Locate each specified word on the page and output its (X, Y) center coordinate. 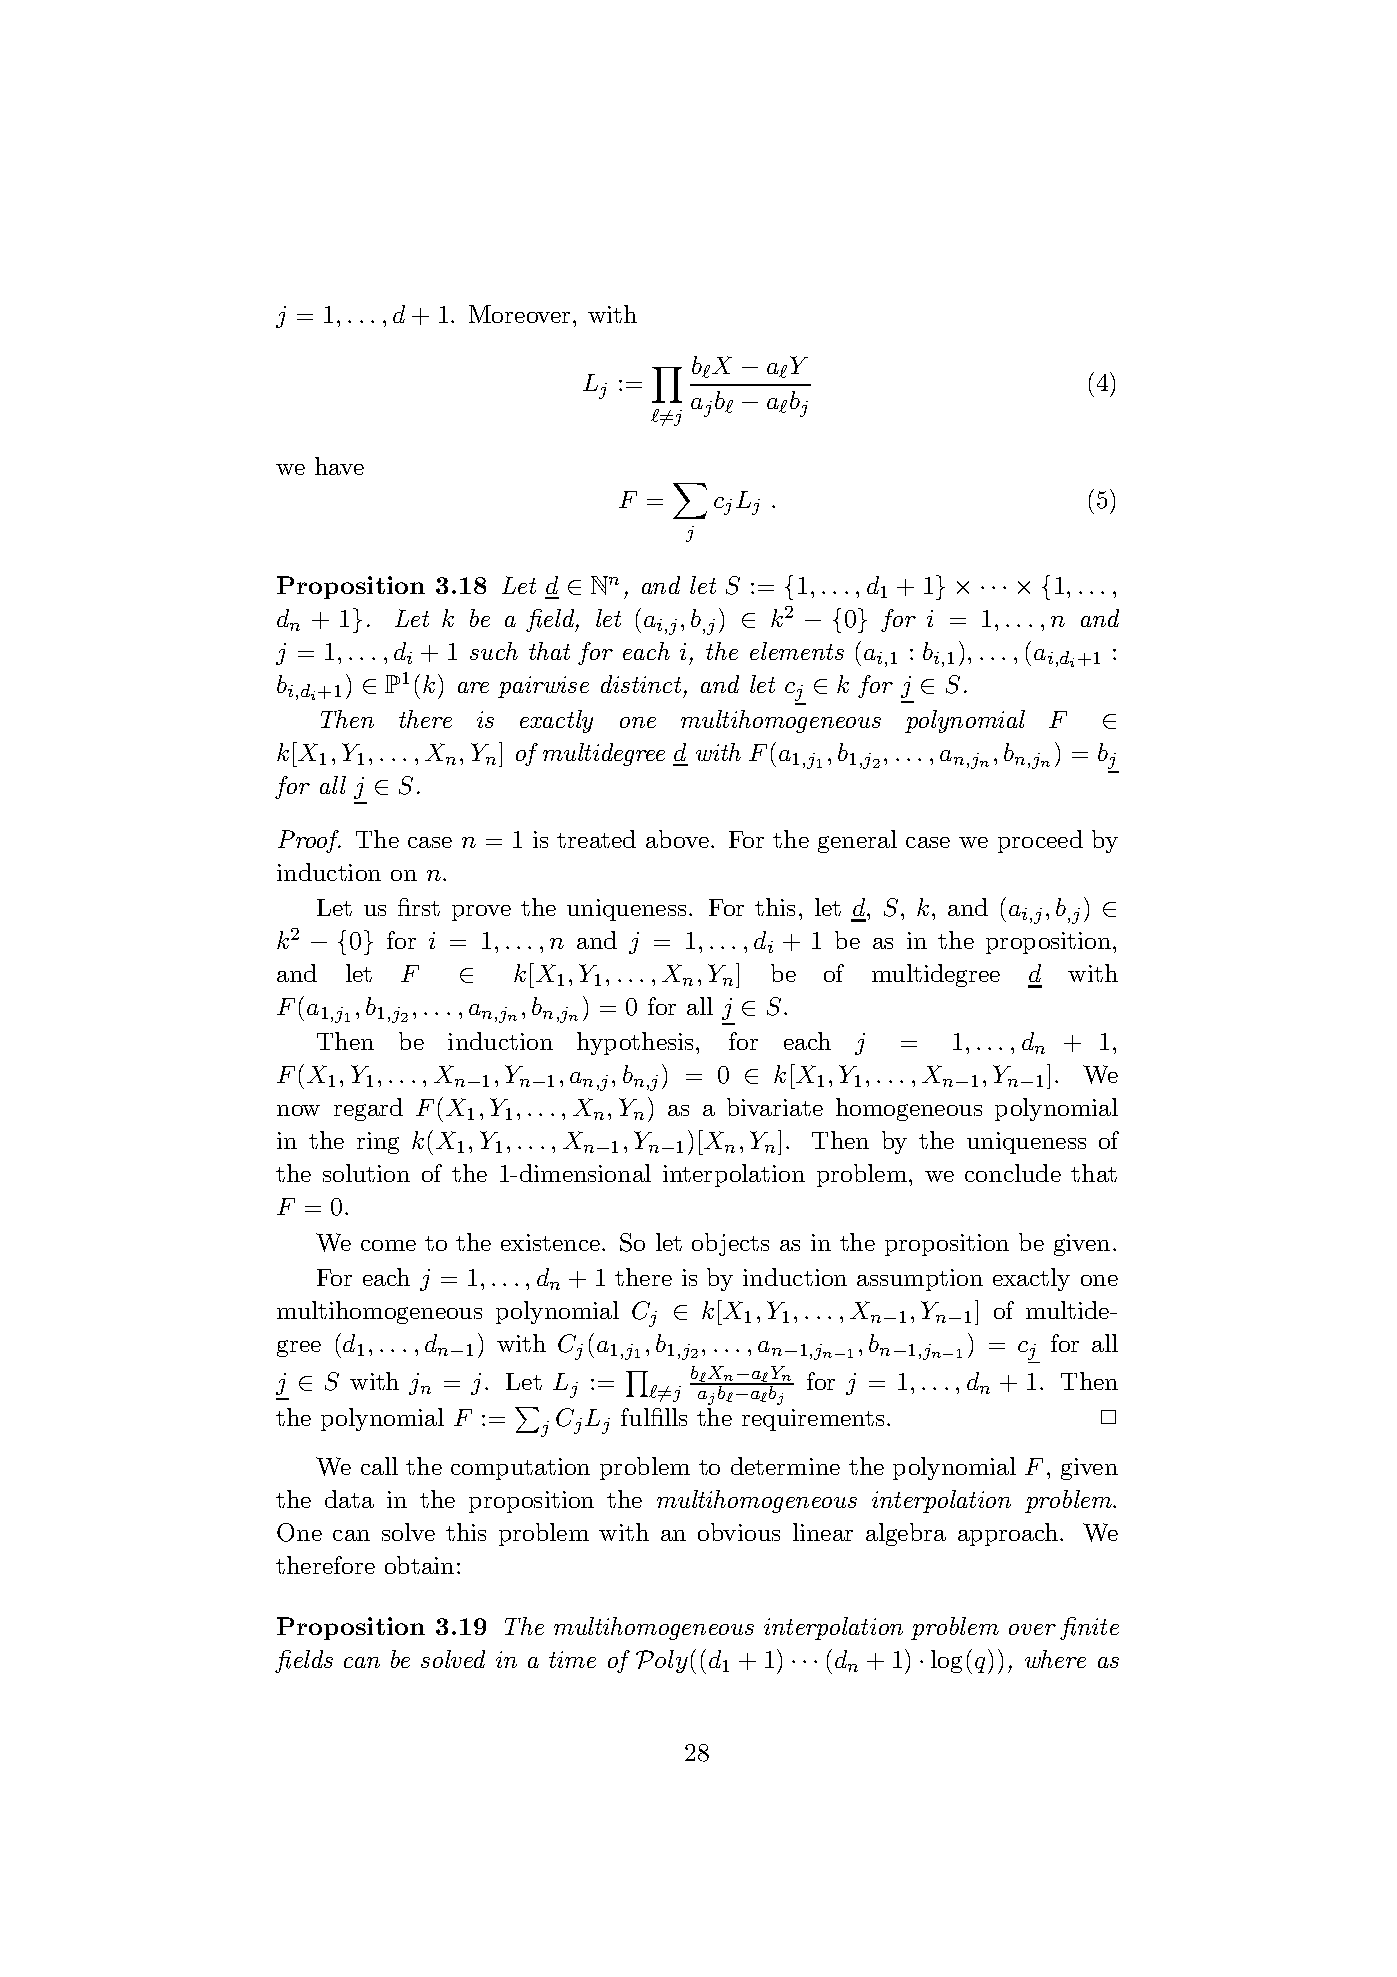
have (339, 466)
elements (797, 651)
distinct (643, 685)
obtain (419, 1565)
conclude (1013, 1173)
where (1055, 1659)
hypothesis (635, 1043)
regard (368, 1109)
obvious (739, 1532)
